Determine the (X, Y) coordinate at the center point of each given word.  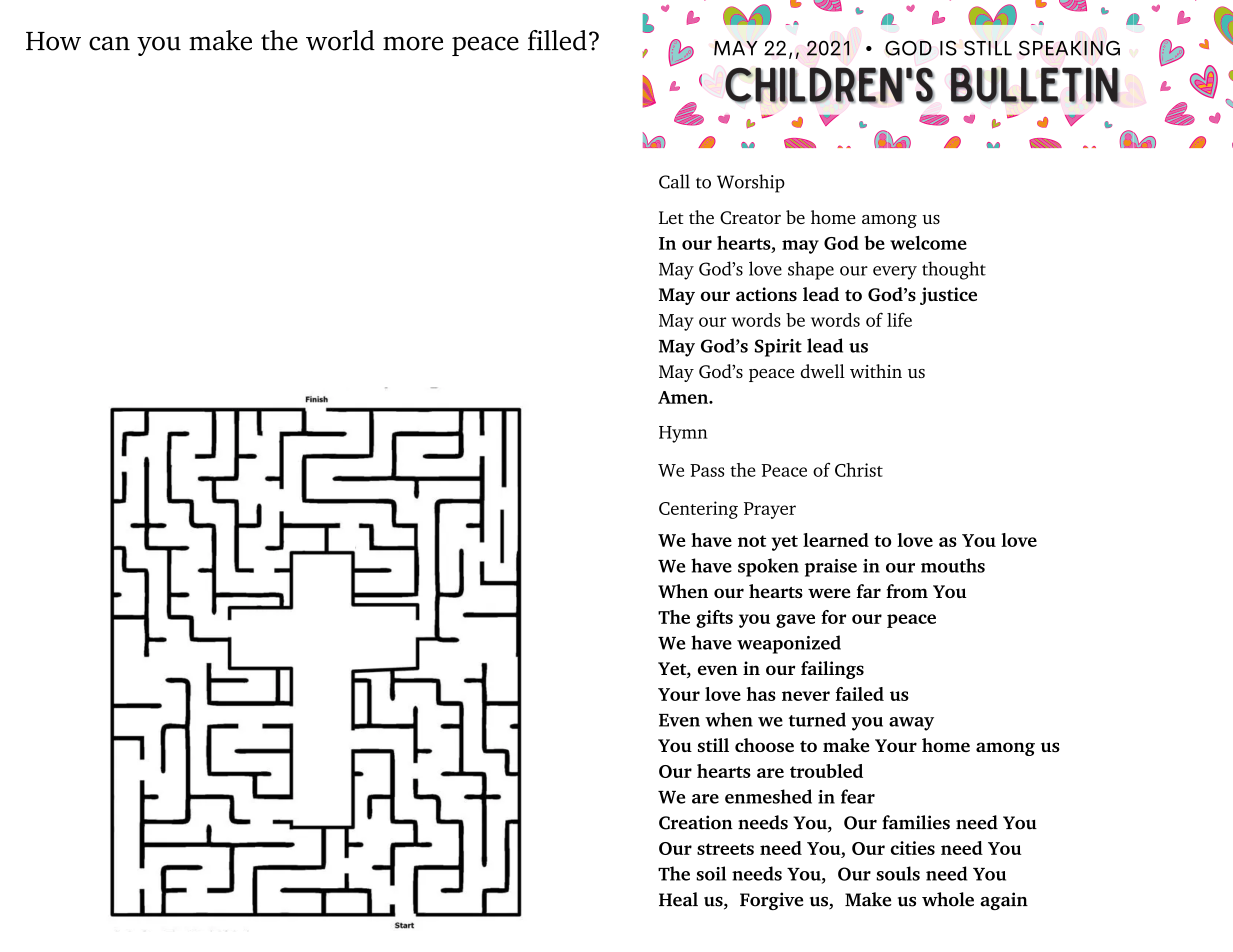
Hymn (683, 434)
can (109, 43)
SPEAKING (1069, 48)
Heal (678, 899)
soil (711, 873)
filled (557, 40)
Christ (859, 470)
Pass (707, 470)
